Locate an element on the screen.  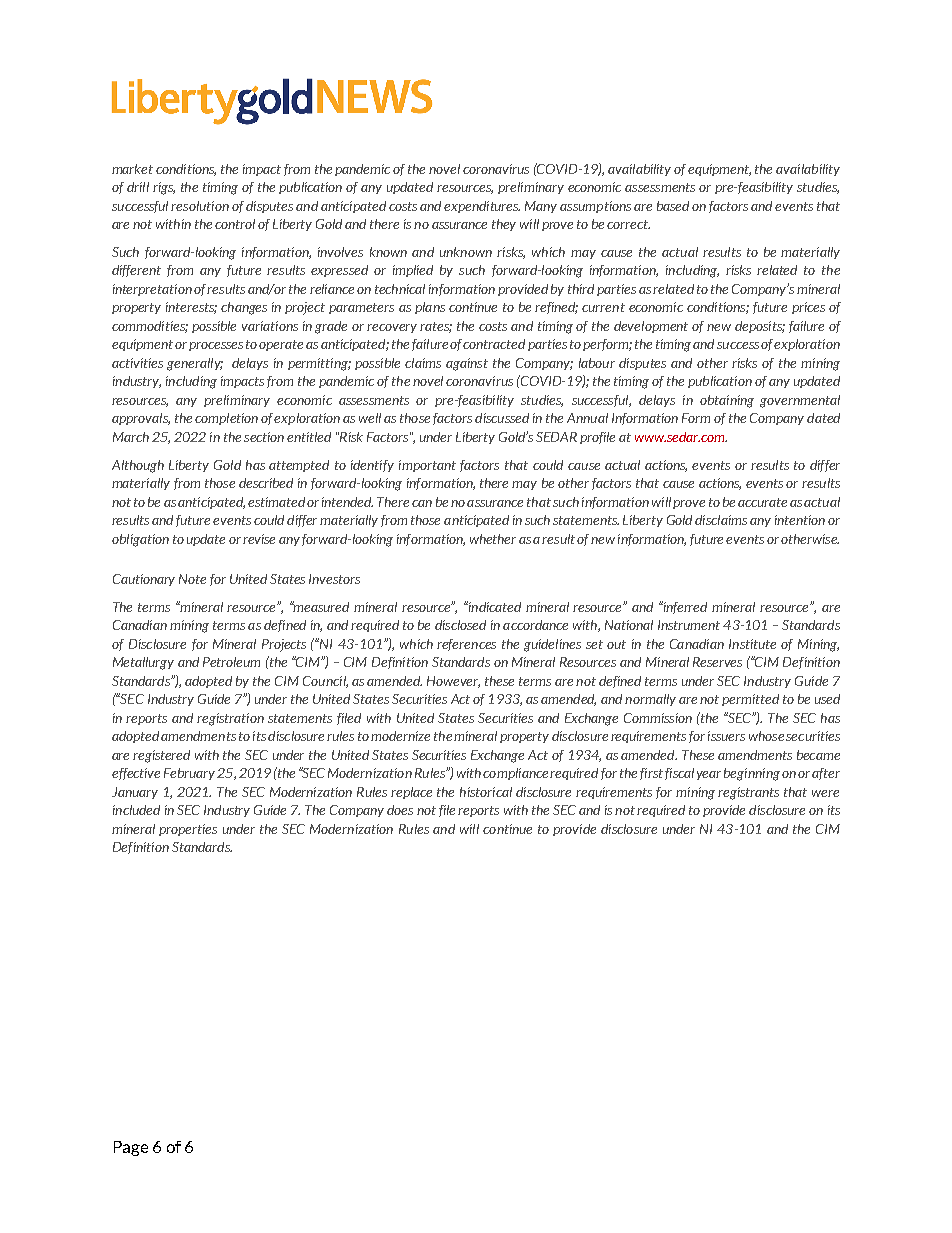
does is located at coordinates (400, 810).
